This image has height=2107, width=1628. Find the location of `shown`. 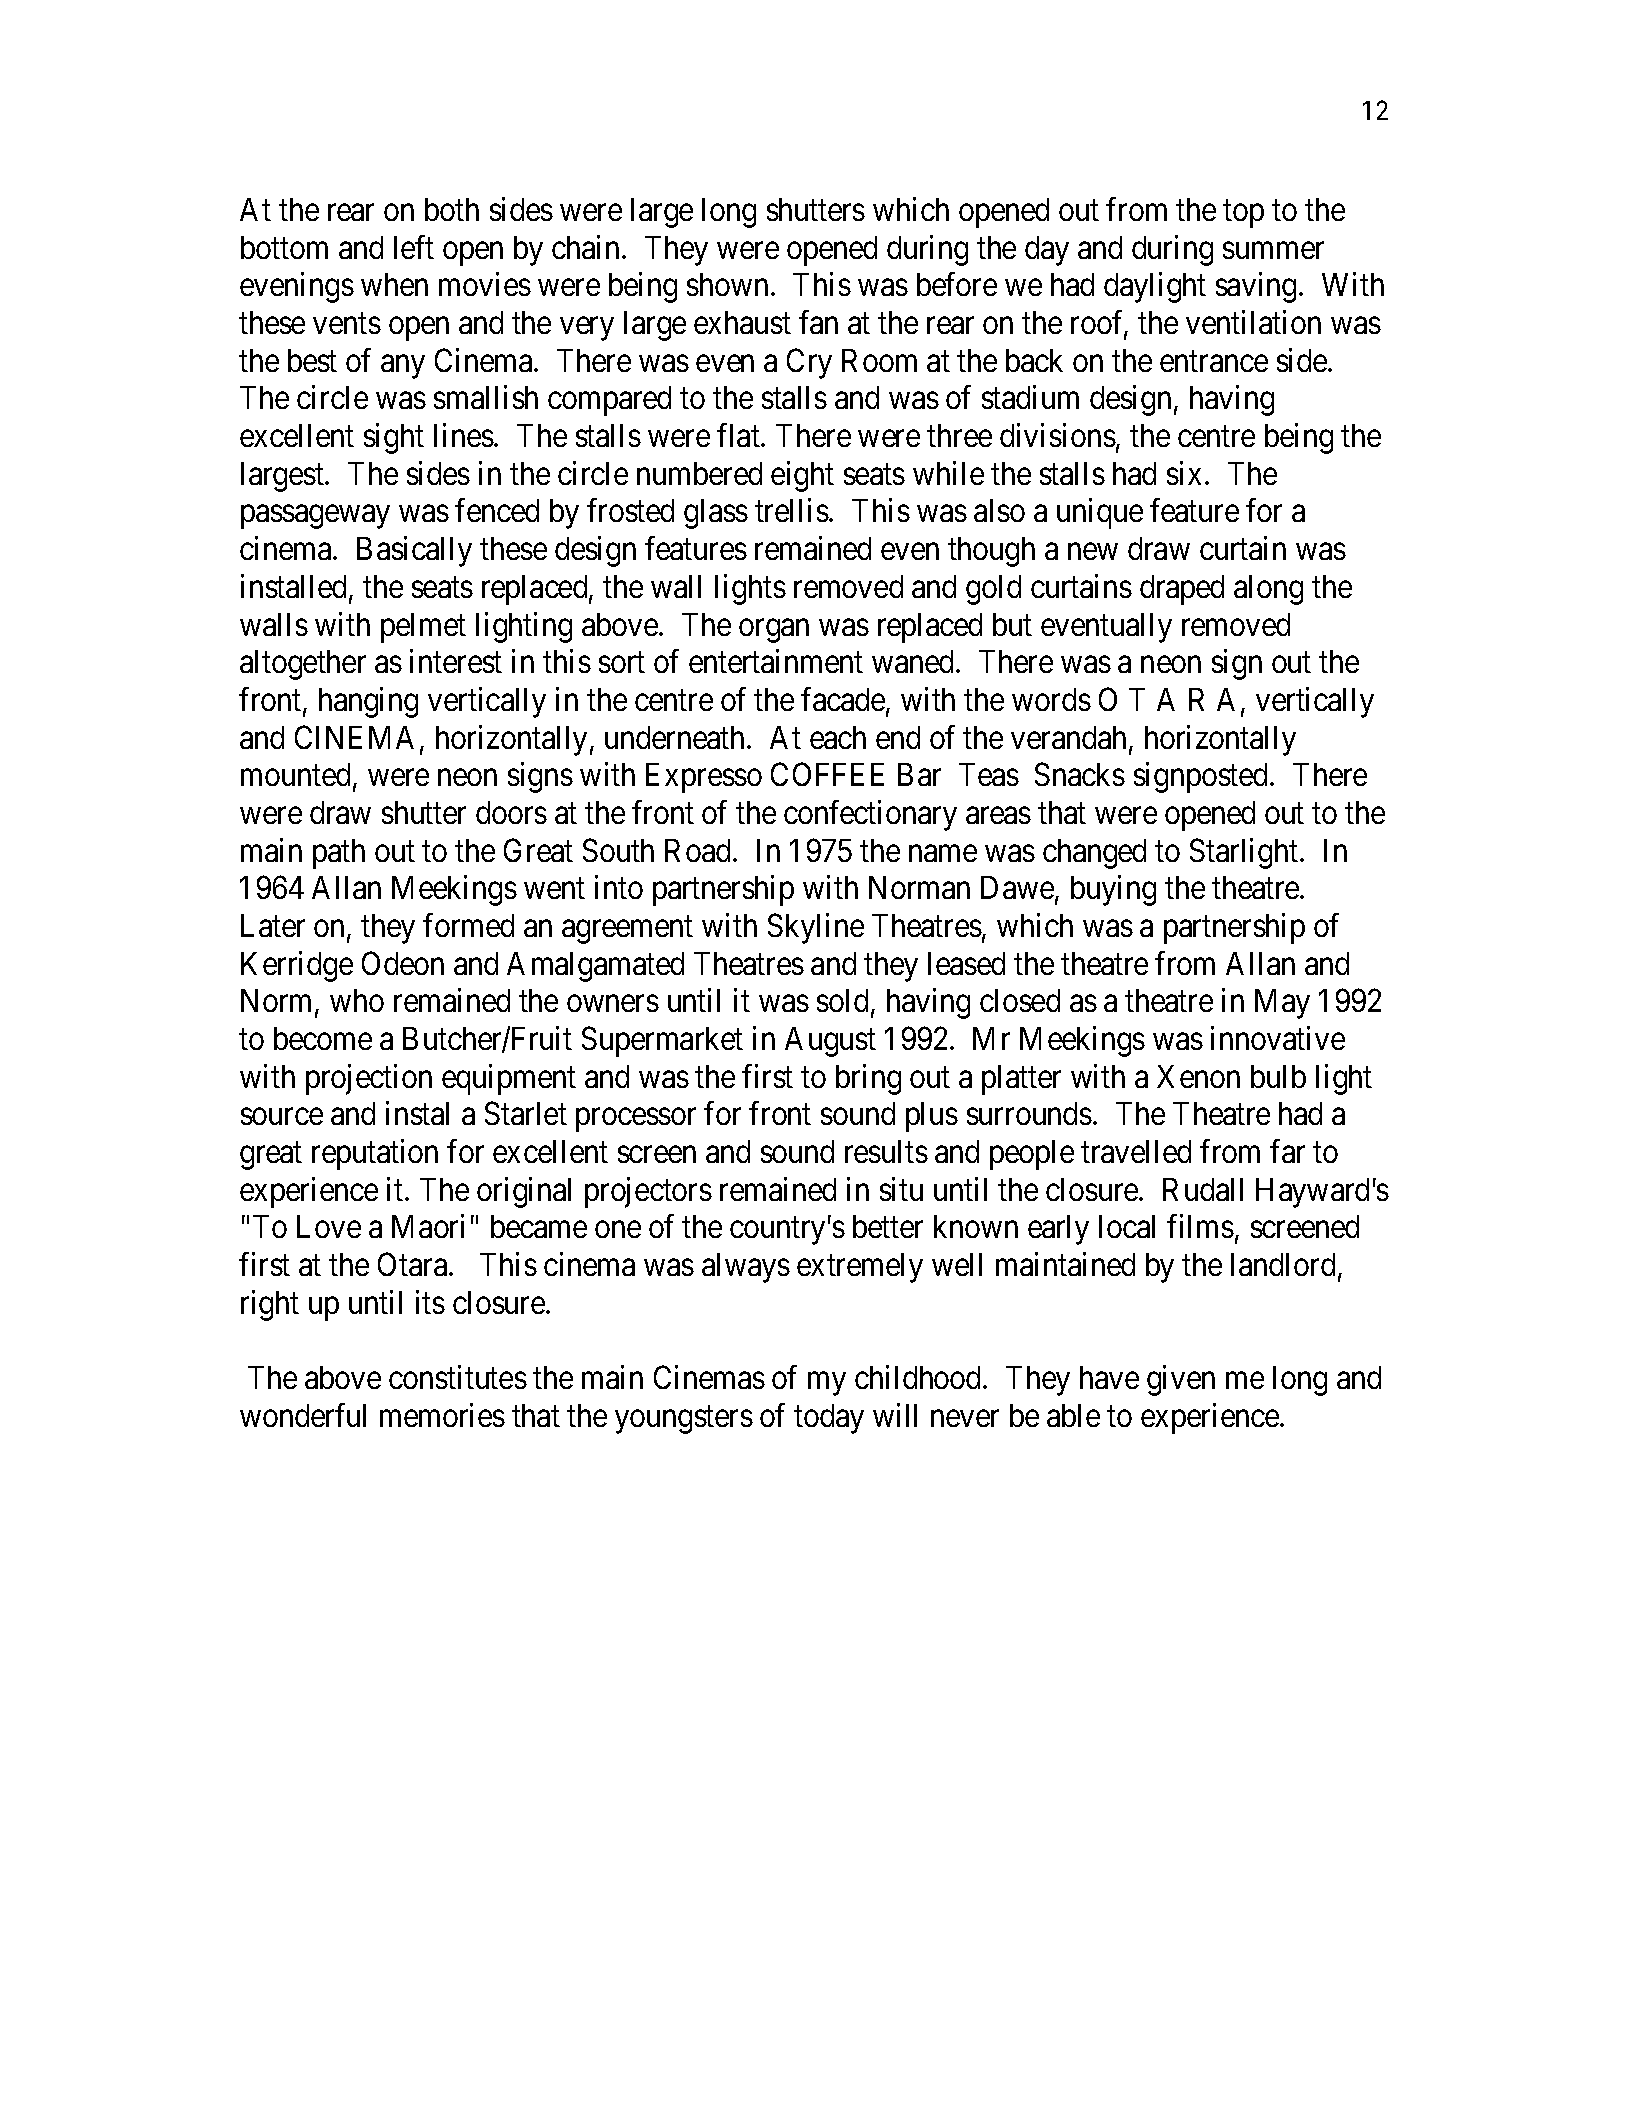

shown is located at coordinates (727, 284).
